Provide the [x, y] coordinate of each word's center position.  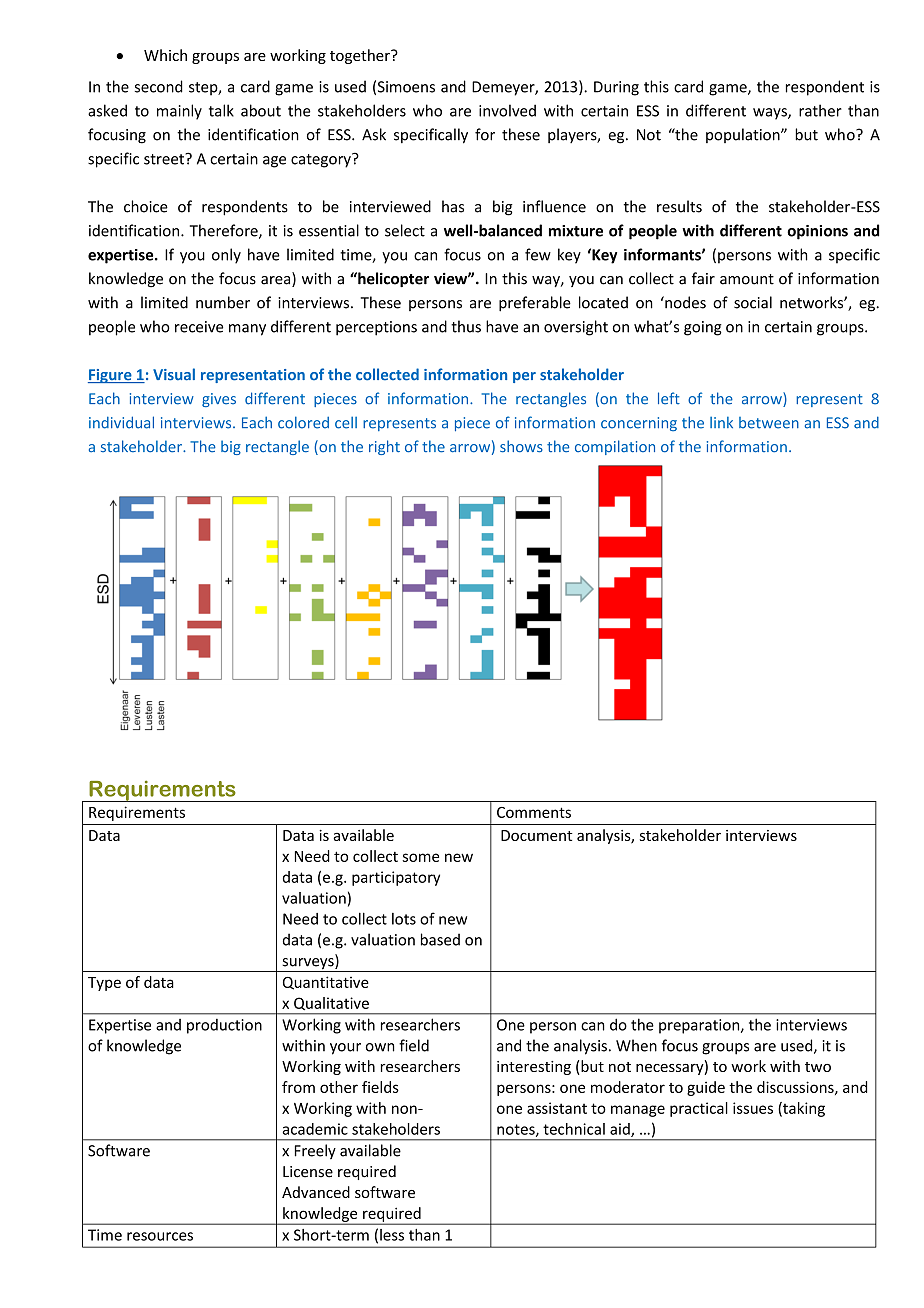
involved [507, 110]
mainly [179, 112]
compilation [615, 447]
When [636, 1045]
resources [160, 1236]
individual [121, 422]
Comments [534, 812]
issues [753, 1108]
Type [104, 984]
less [392, 1235]
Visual [174, 374]
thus [466, 326]
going [703, 328]
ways [771, 114]
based [440, 939]
